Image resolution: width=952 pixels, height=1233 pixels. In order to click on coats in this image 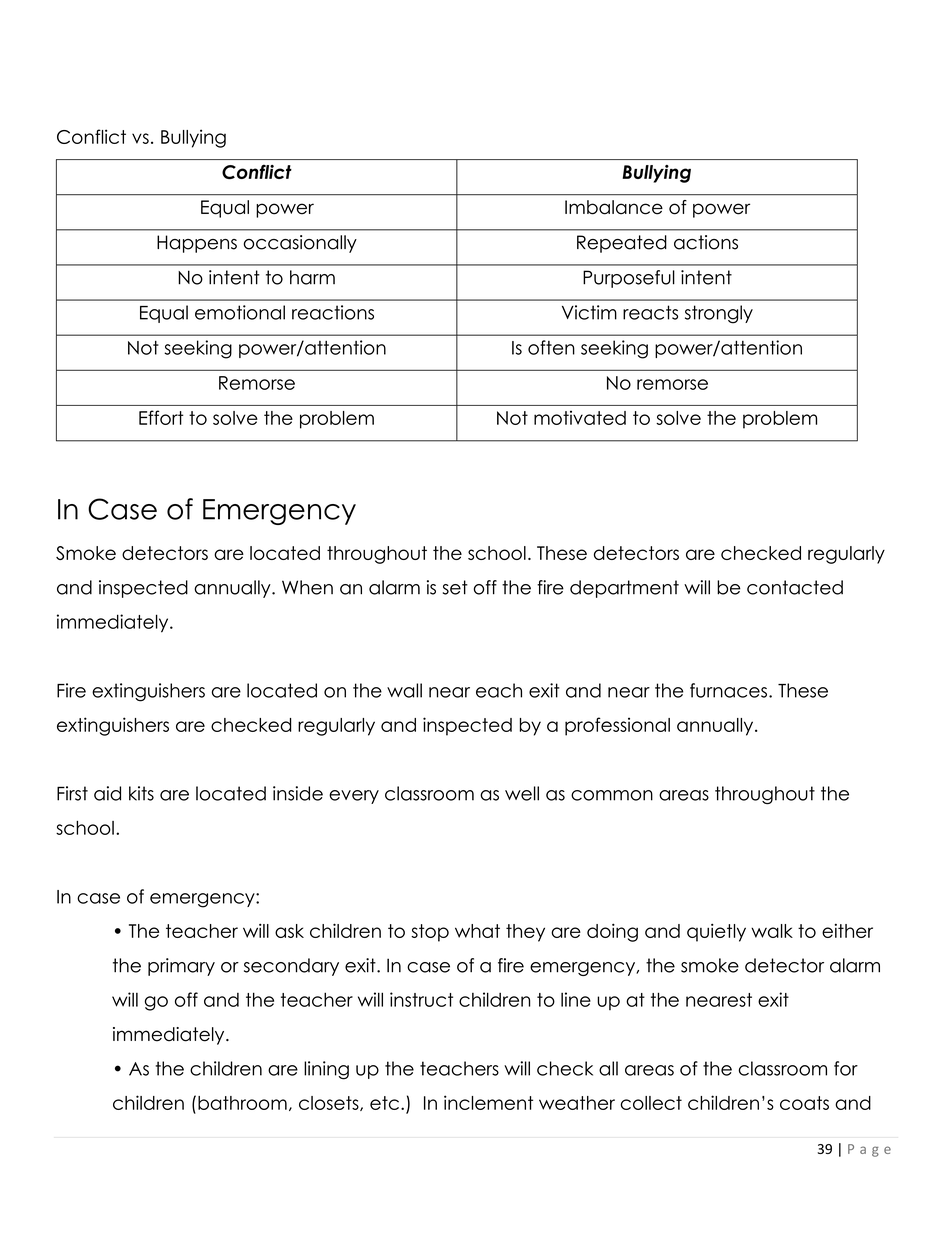, I will do `click(804, 1103)`.
